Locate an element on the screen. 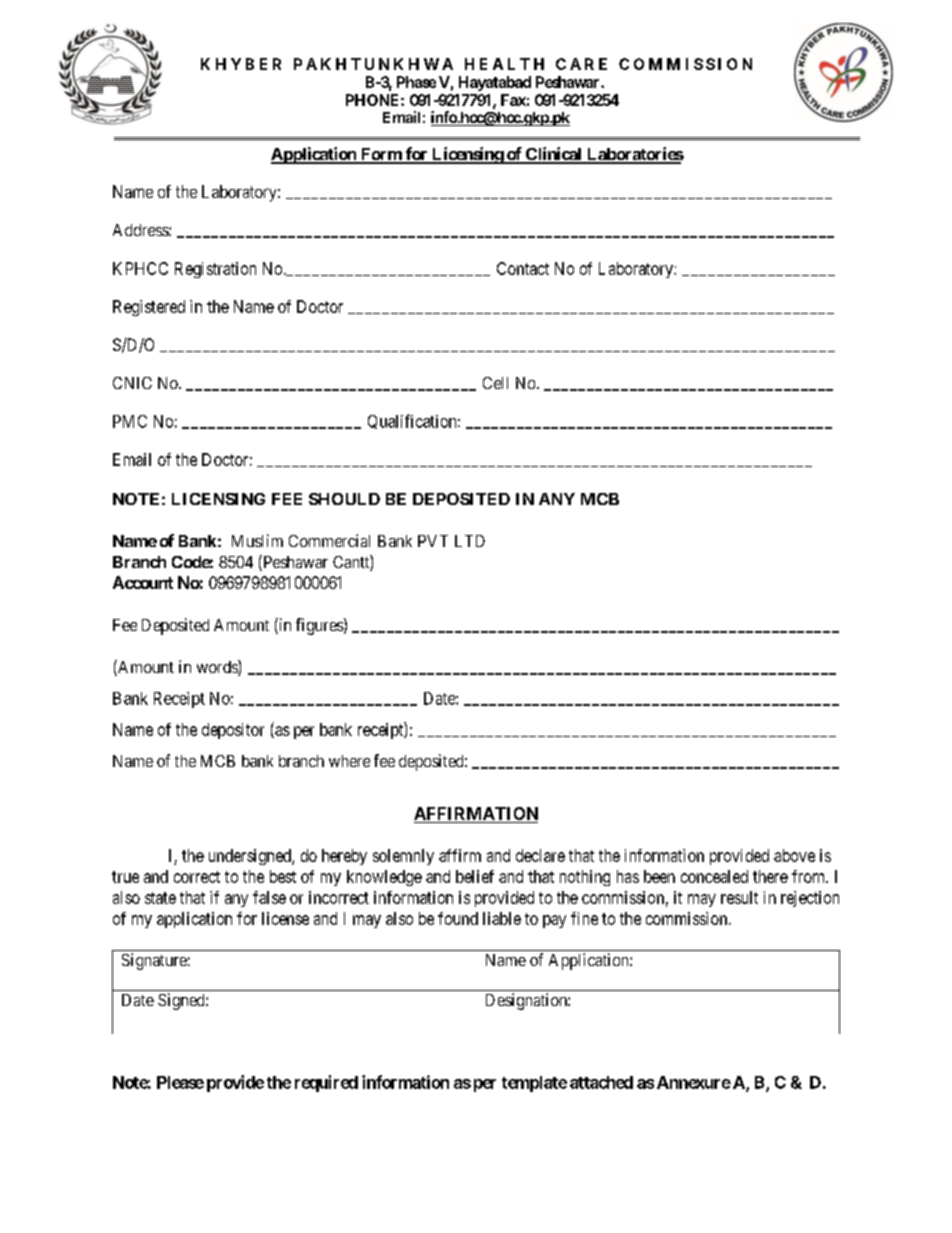 The image size is (952, 1233). belief is located at coordinates (475, 876).
